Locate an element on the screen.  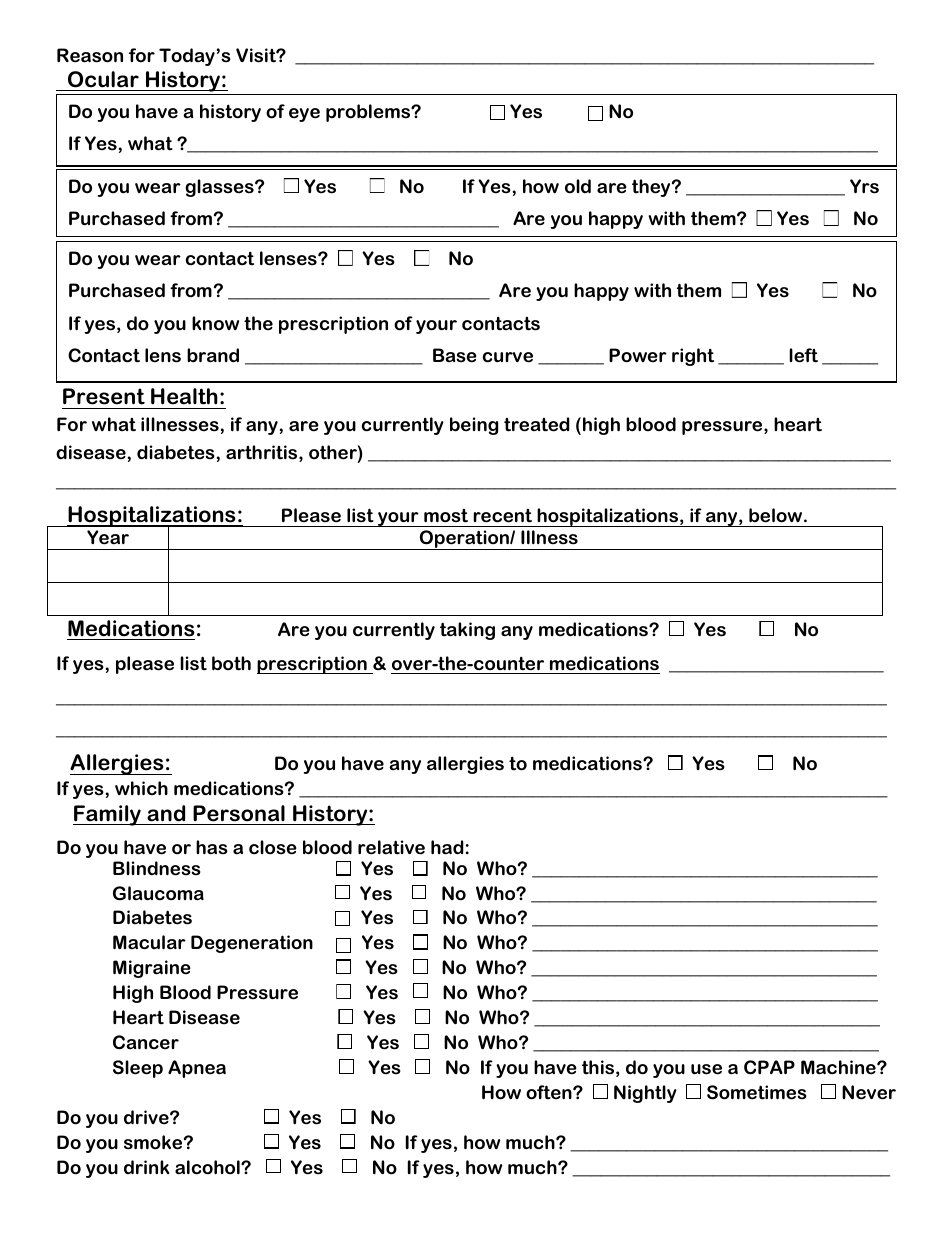
below is located at coordinates (777, 515).
